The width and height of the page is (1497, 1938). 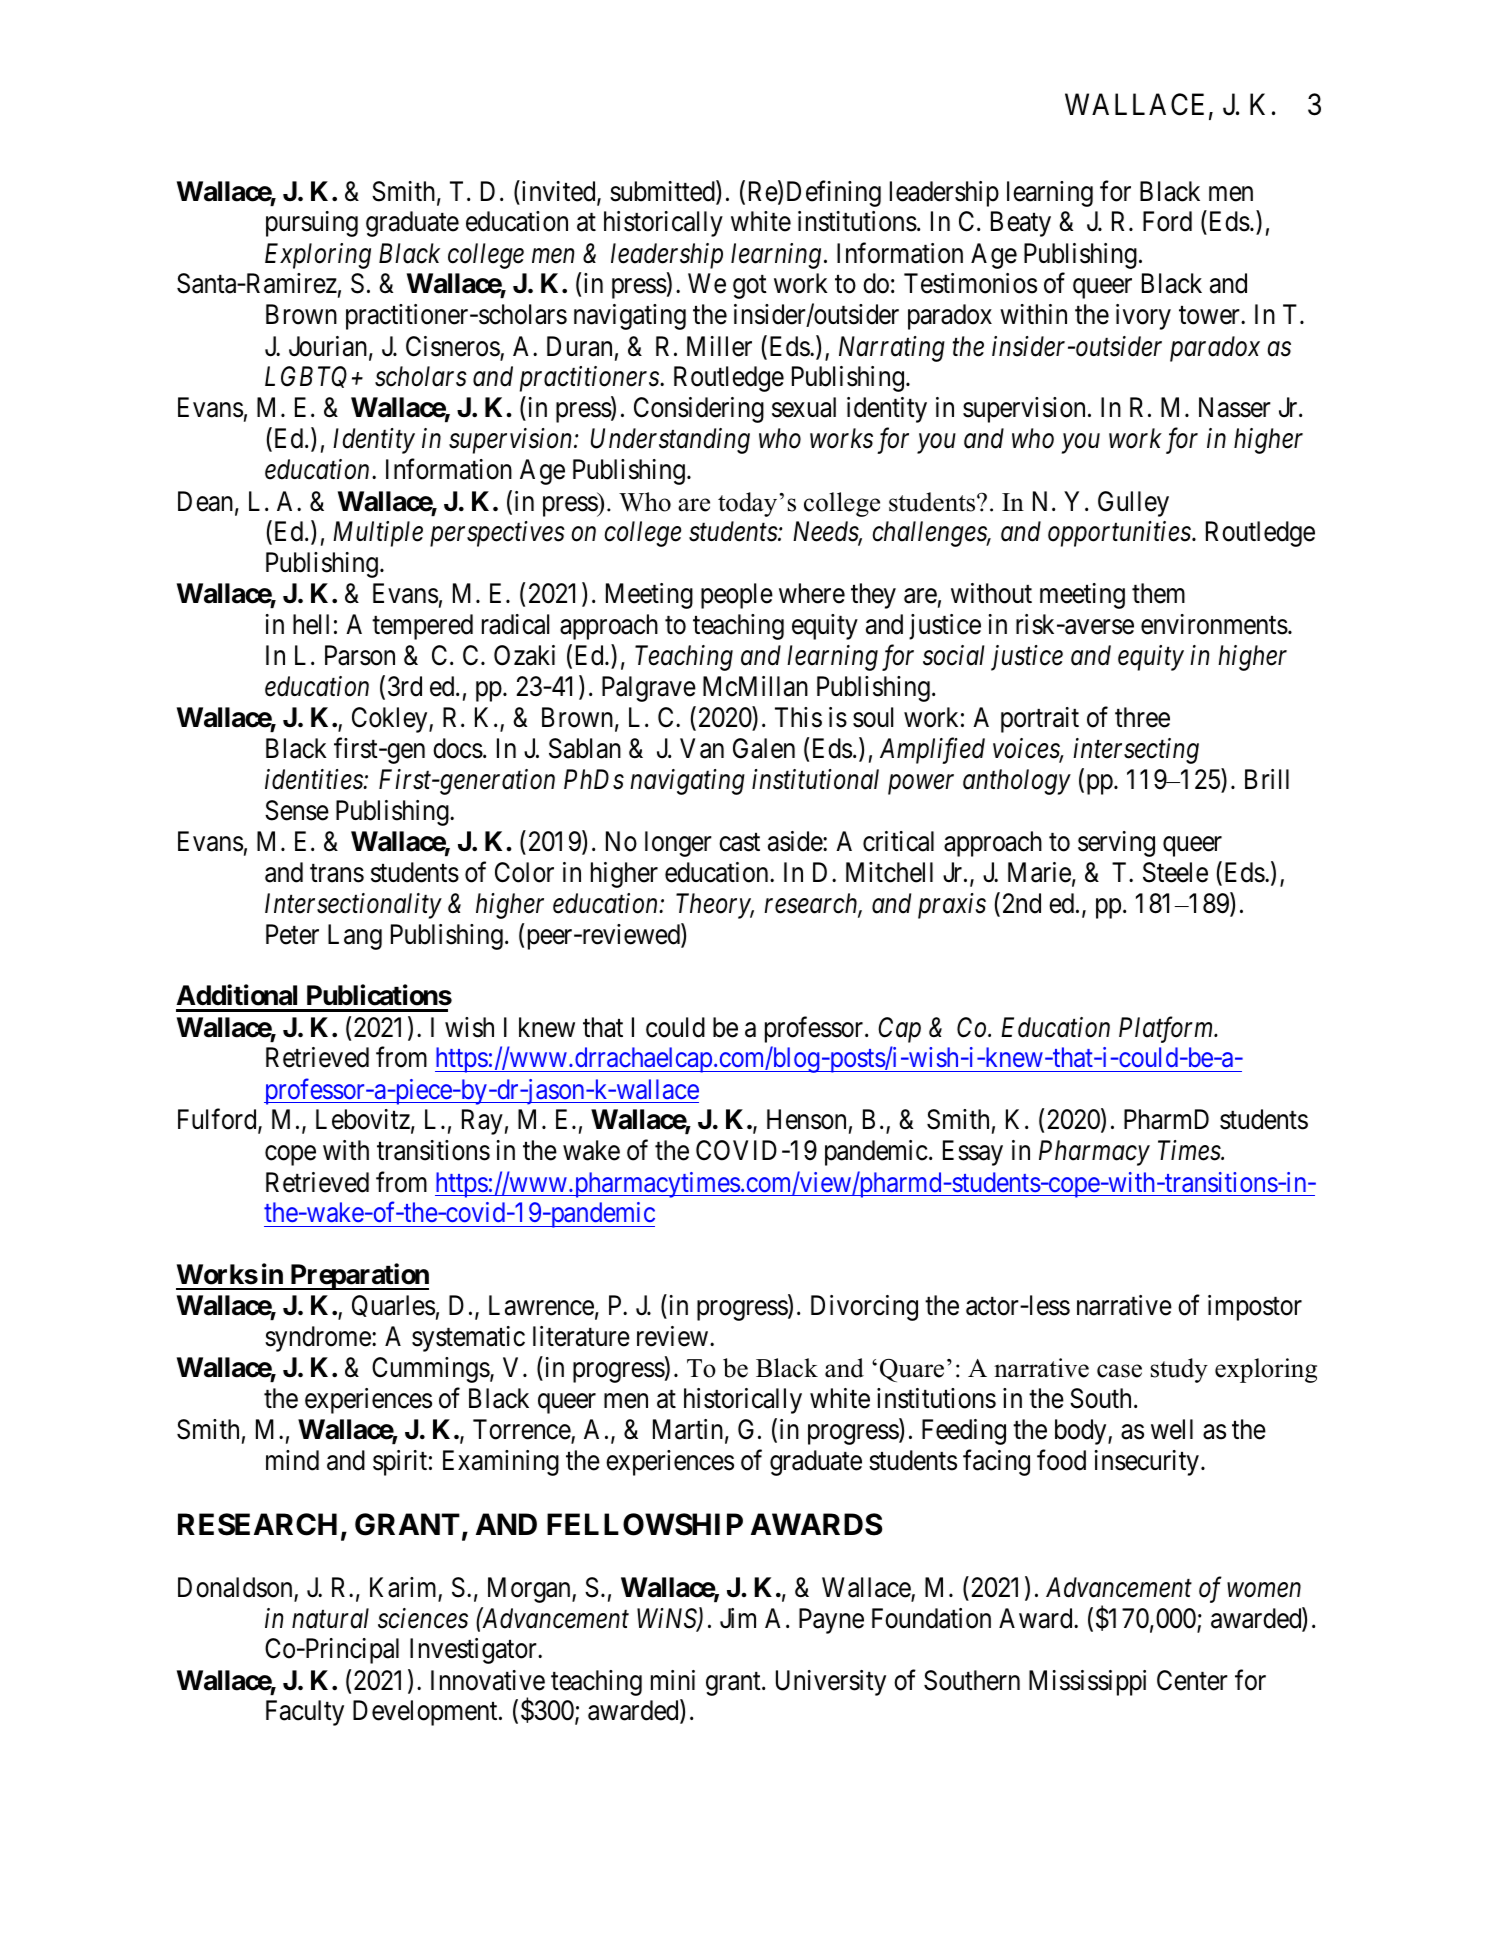 I want to click on Platform, so click(x=1167, y=1029).
